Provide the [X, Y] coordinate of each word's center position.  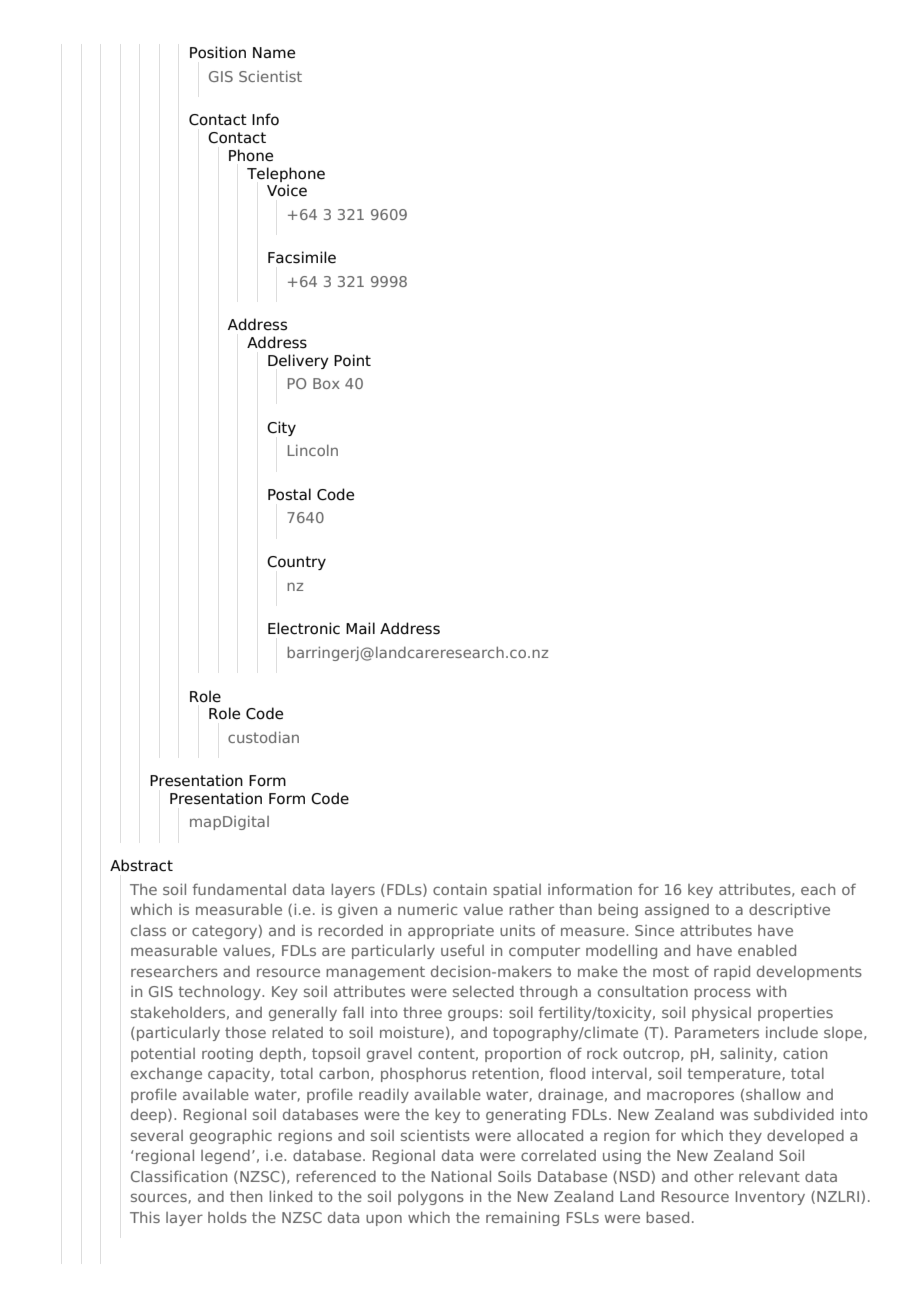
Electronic [304, 628]
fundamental [239, 889]
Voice [287, 190]
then [246, 1196]
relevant [769, 1176]
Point [352, 360]
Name [274, 53]
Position [218, 52]
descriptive [789, 910]
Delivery [298, 361]
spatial [517, 891]
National [461, 1176]
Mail [360, 628]
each [818, 889]
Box [326, 383]
